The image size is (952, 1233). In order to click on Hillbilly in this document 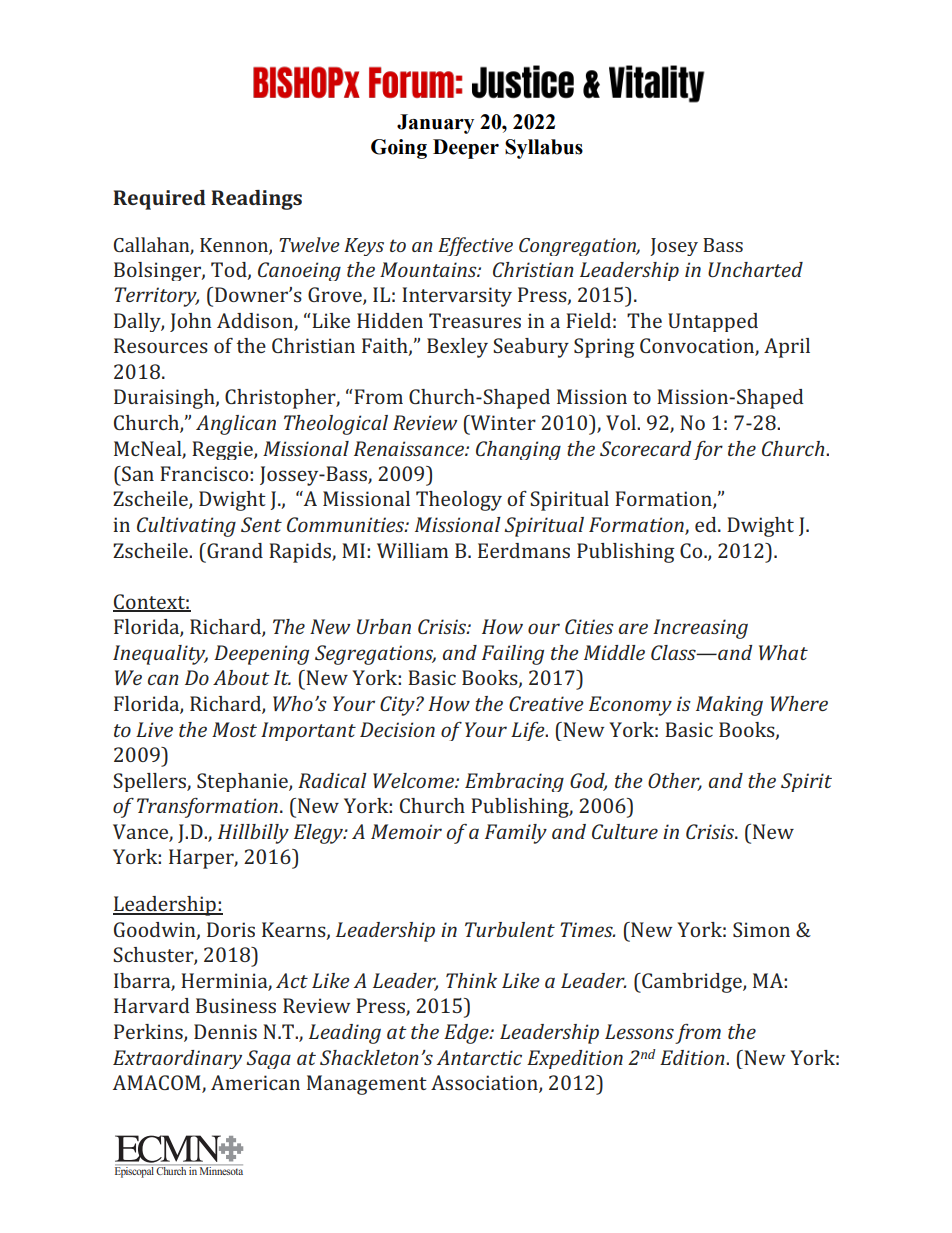, I will do `click(253, 834)`.
